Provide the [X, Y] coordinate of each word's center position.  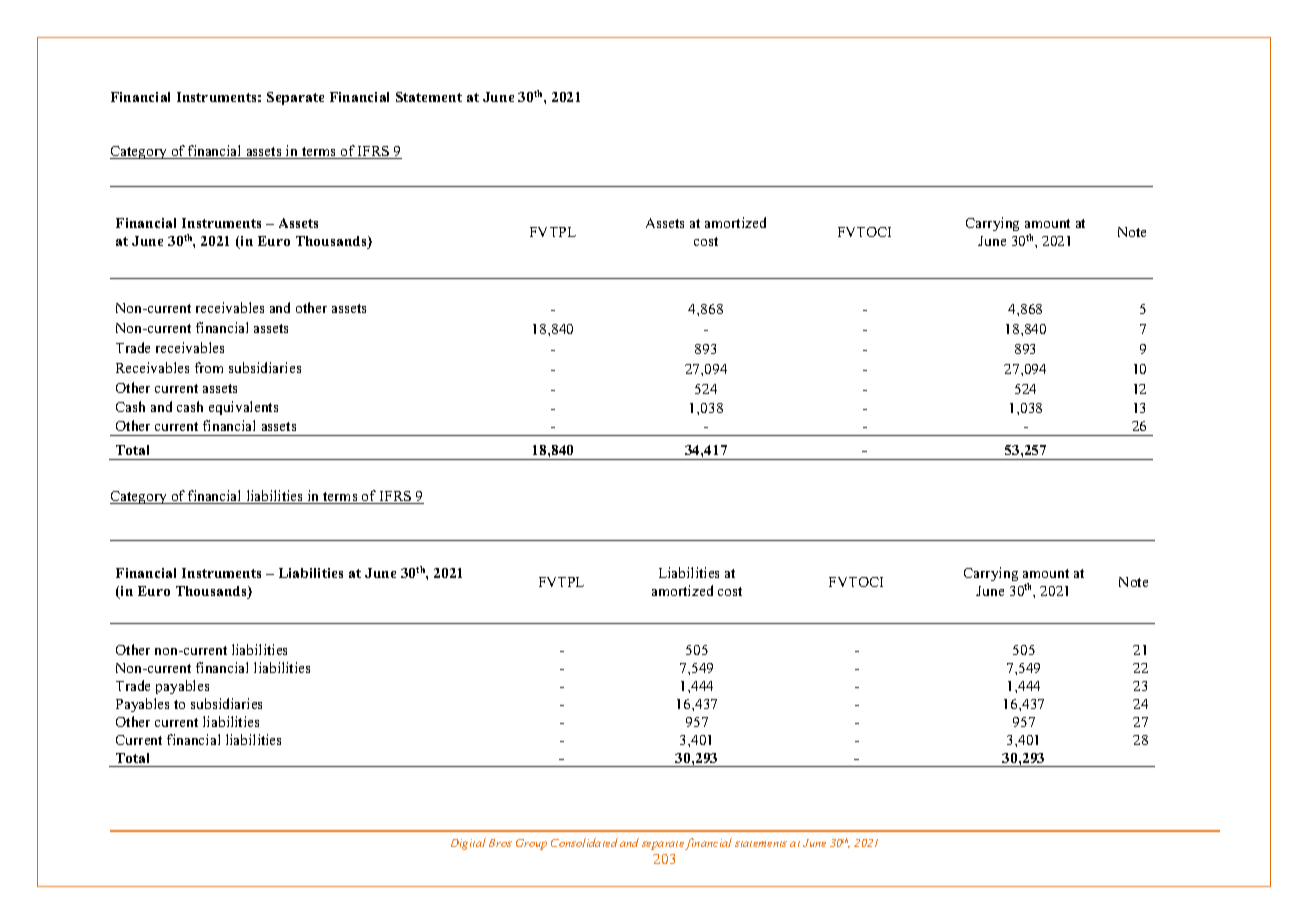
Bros [500, 843]
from [209, 367]
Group [531, 844]
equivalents [243, 408]
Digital [468, 844]
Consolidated [584, 842]
